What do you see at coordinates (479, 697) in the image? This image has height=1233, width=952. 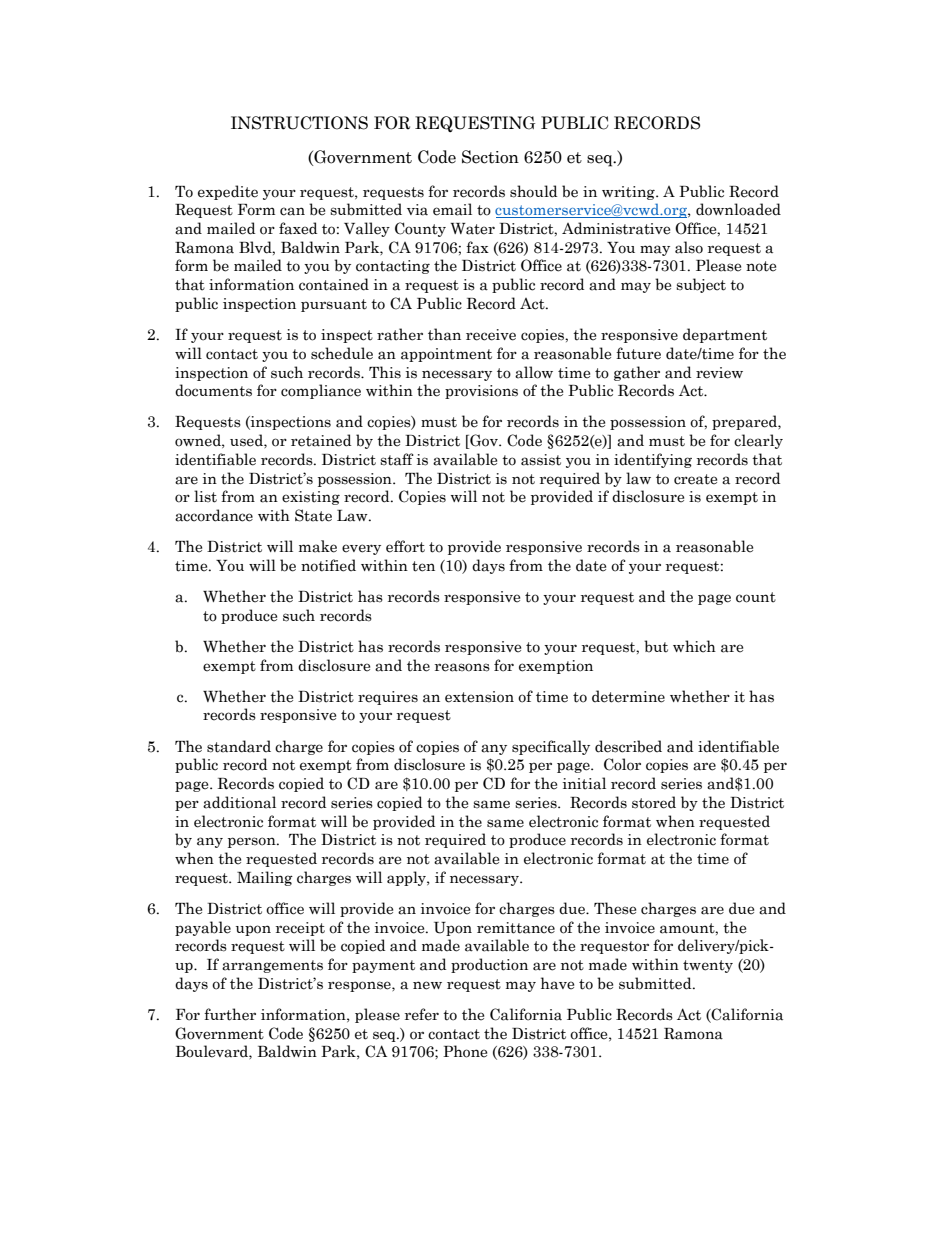 I see `extension` at bounding box center [479, 697].
